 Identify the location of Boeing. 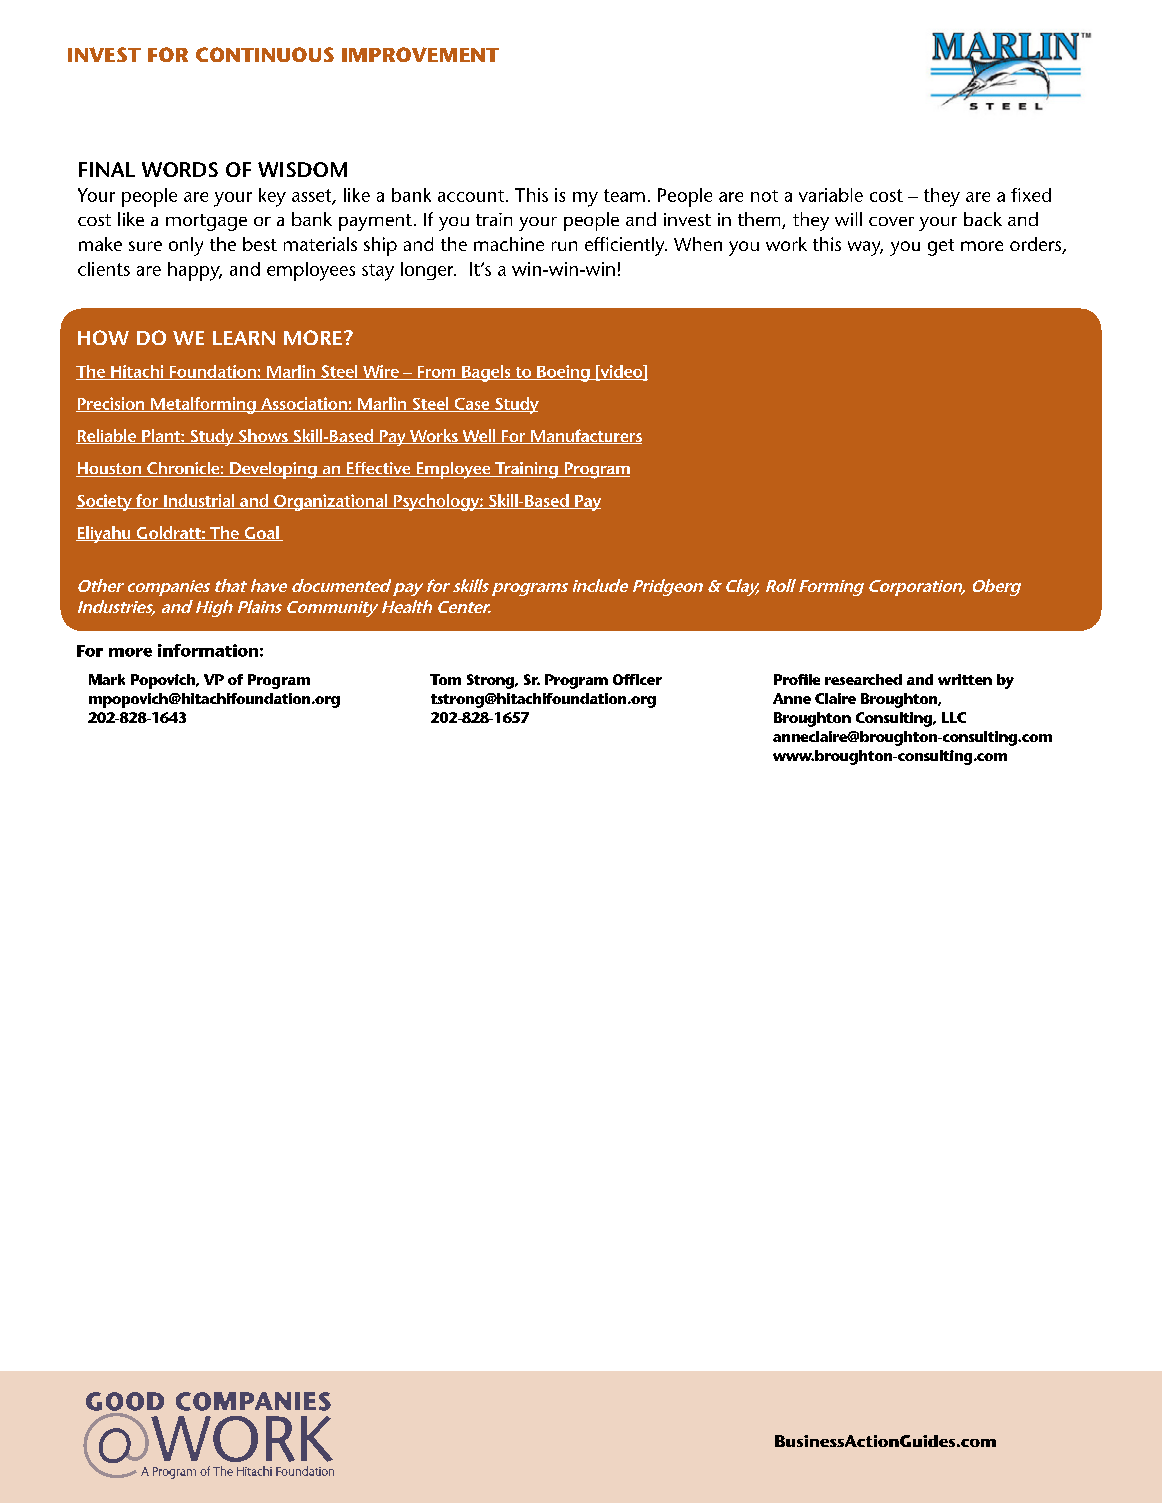
(563, 373).
